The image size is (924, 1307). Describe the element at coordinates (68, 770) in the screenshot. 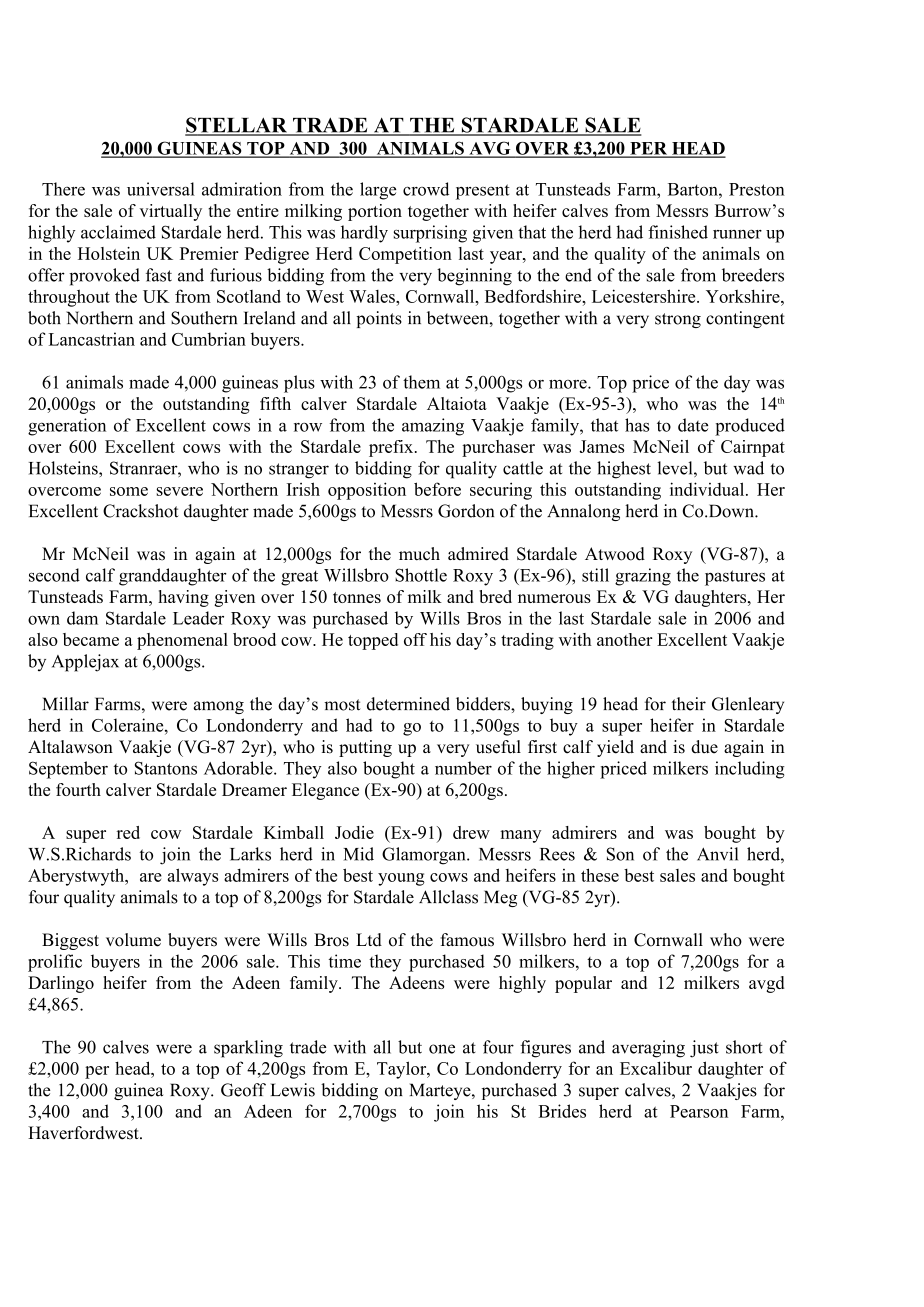

I see `September` at that location.
